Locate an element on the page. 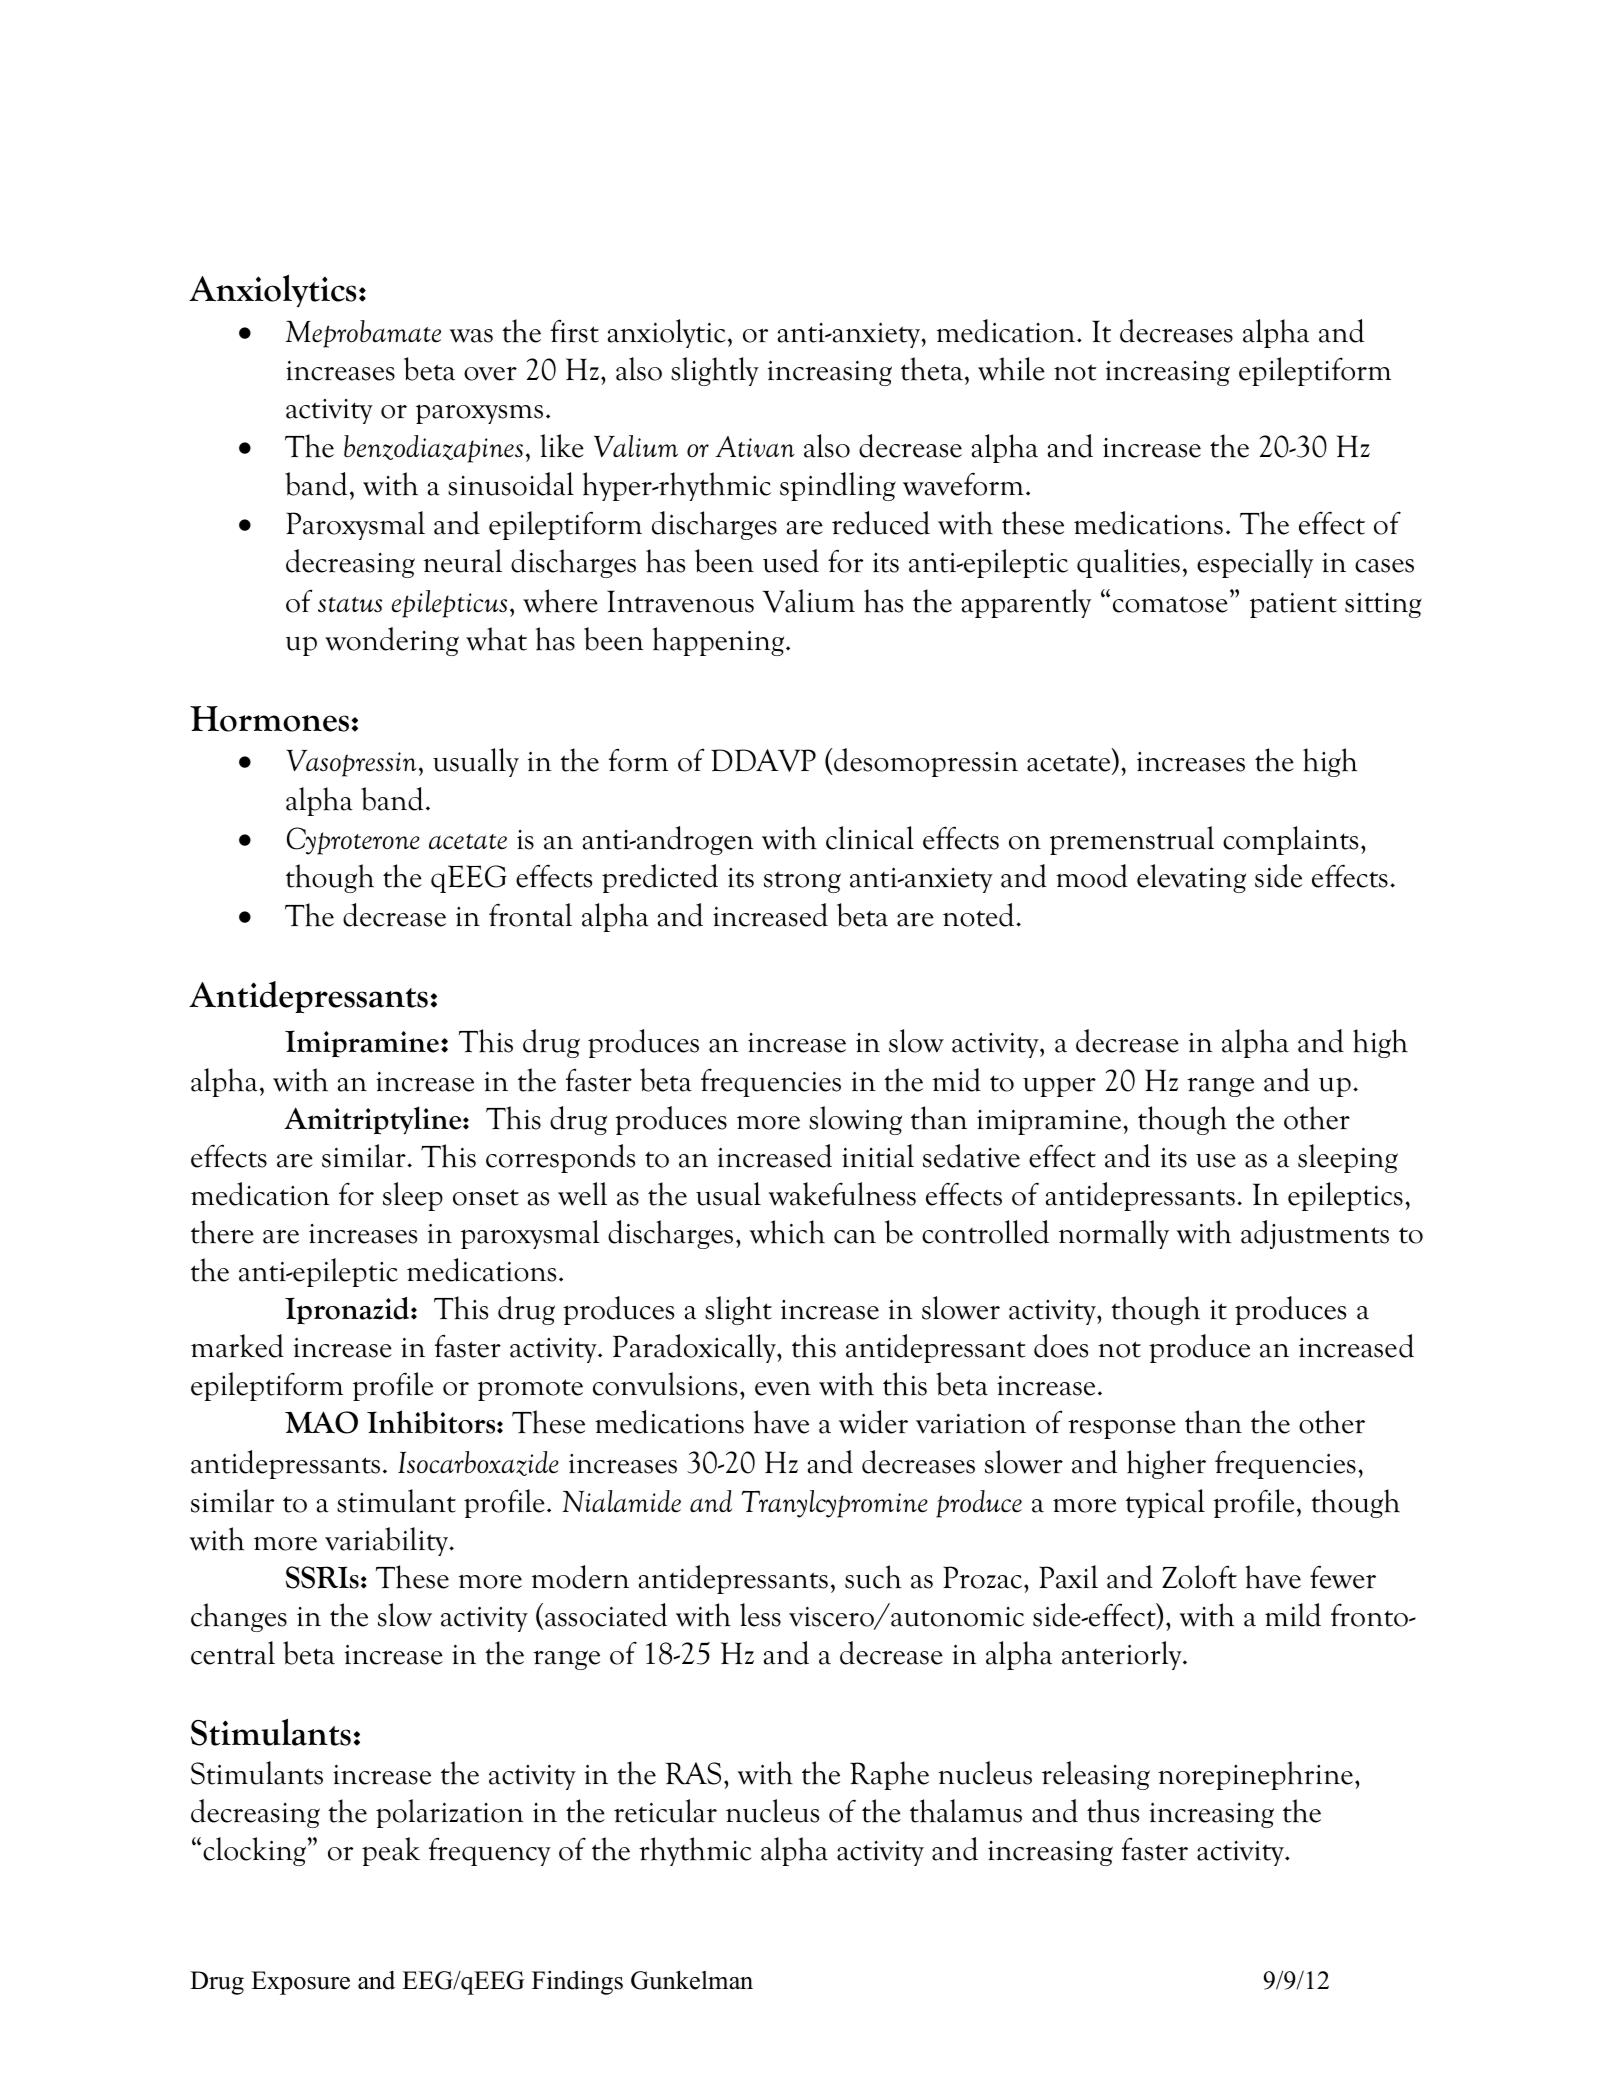 Image resolution: width=1615 pixels, height=2090 pixels. while is located at coordinates (1011, 369).
